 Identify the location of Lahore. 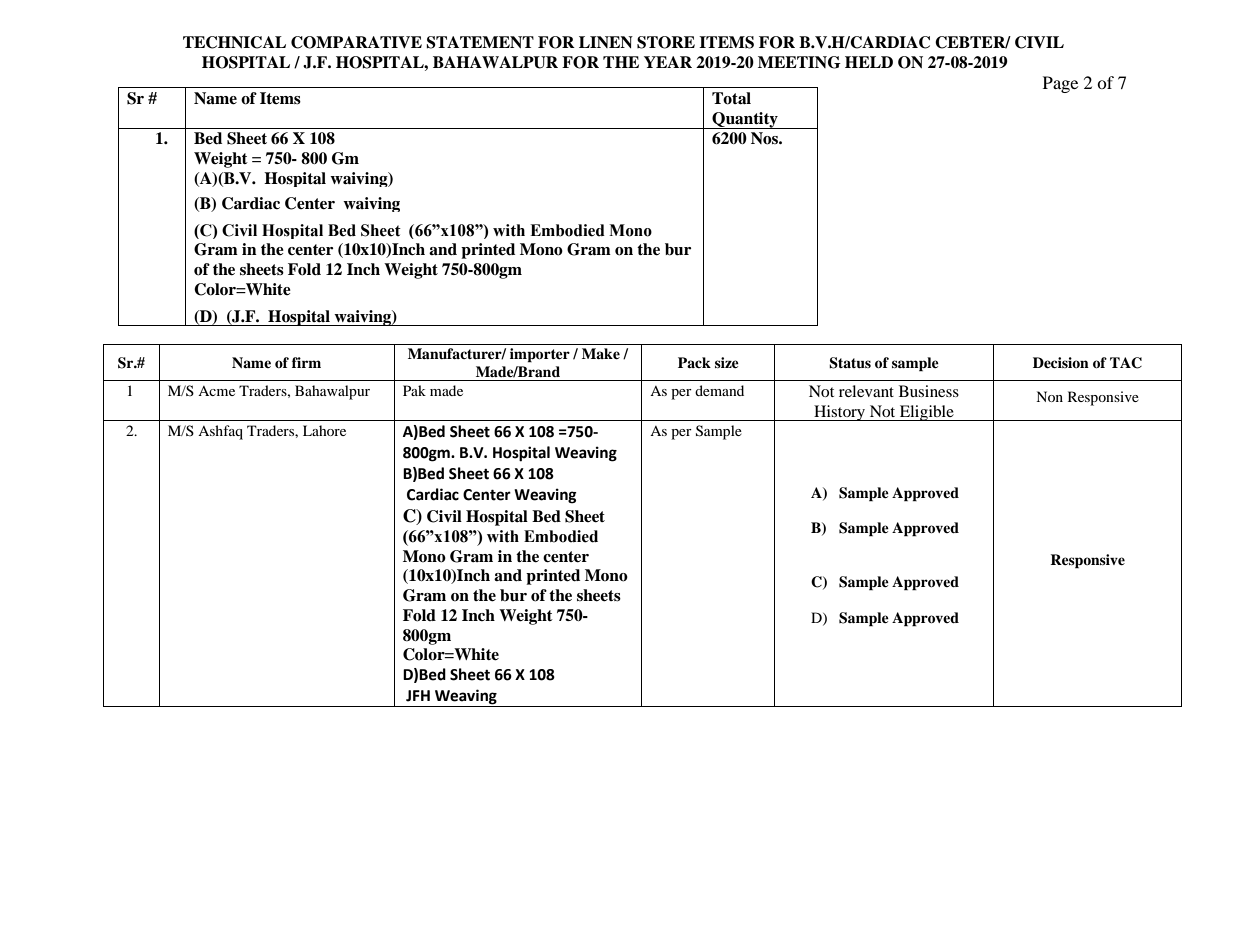
(324, 430).
